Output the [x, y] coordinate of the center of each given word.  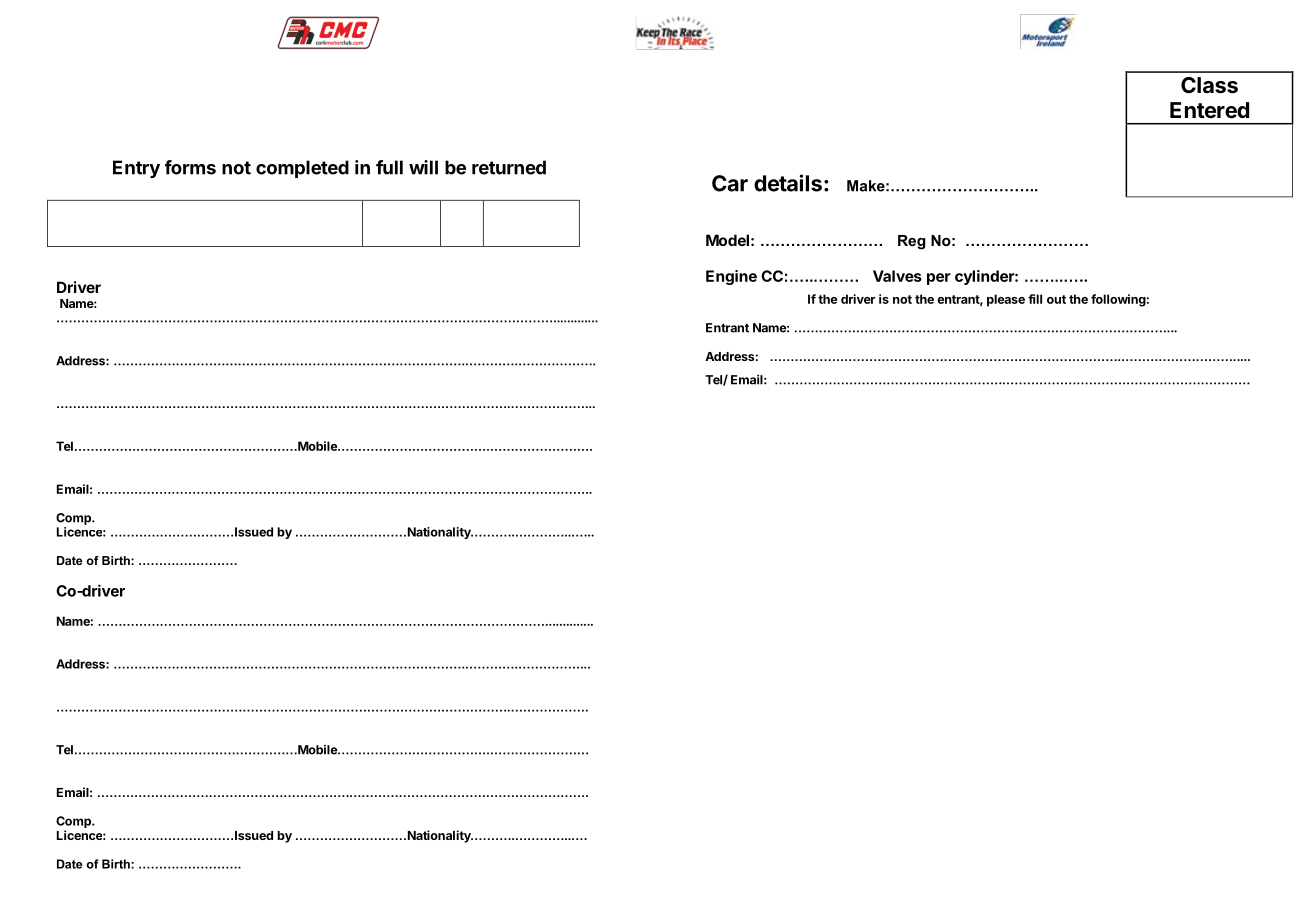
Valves [897, 276]
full [389, 167]
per [939, 279]
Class [1209, 85]
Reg [912, 242]
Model [727, 240]
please [1006, 300]
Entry [136, 169]
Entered [1209, 110]
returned [509, 167]
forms [190, 167]
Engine [731, 277]
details [788, 183]
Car [730, 183]
